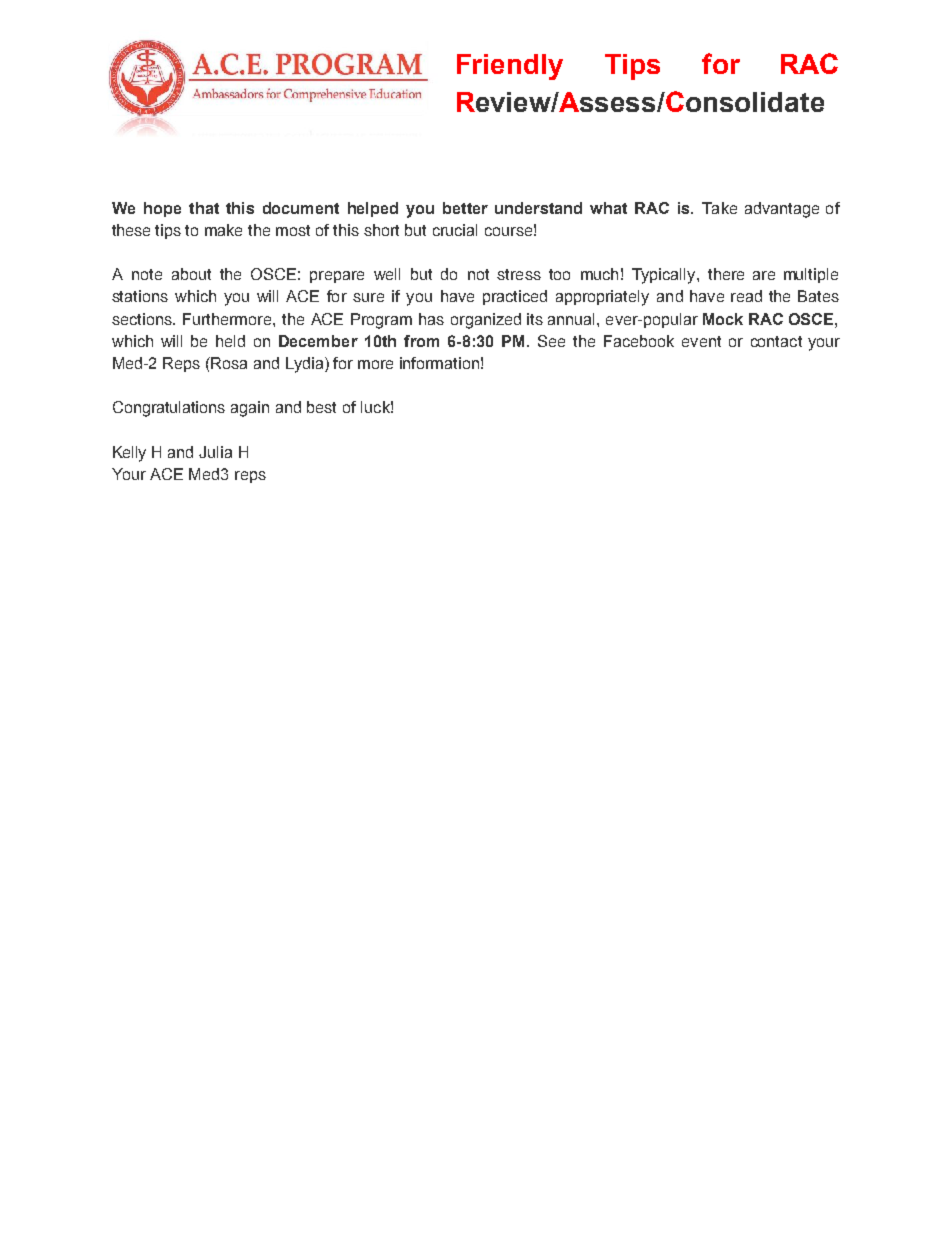 This screenshot has height=1233, width=952. What do you see at coordinates (538, 208) in the screenshot?
I see `understand` at bounding box center [538, 208].
